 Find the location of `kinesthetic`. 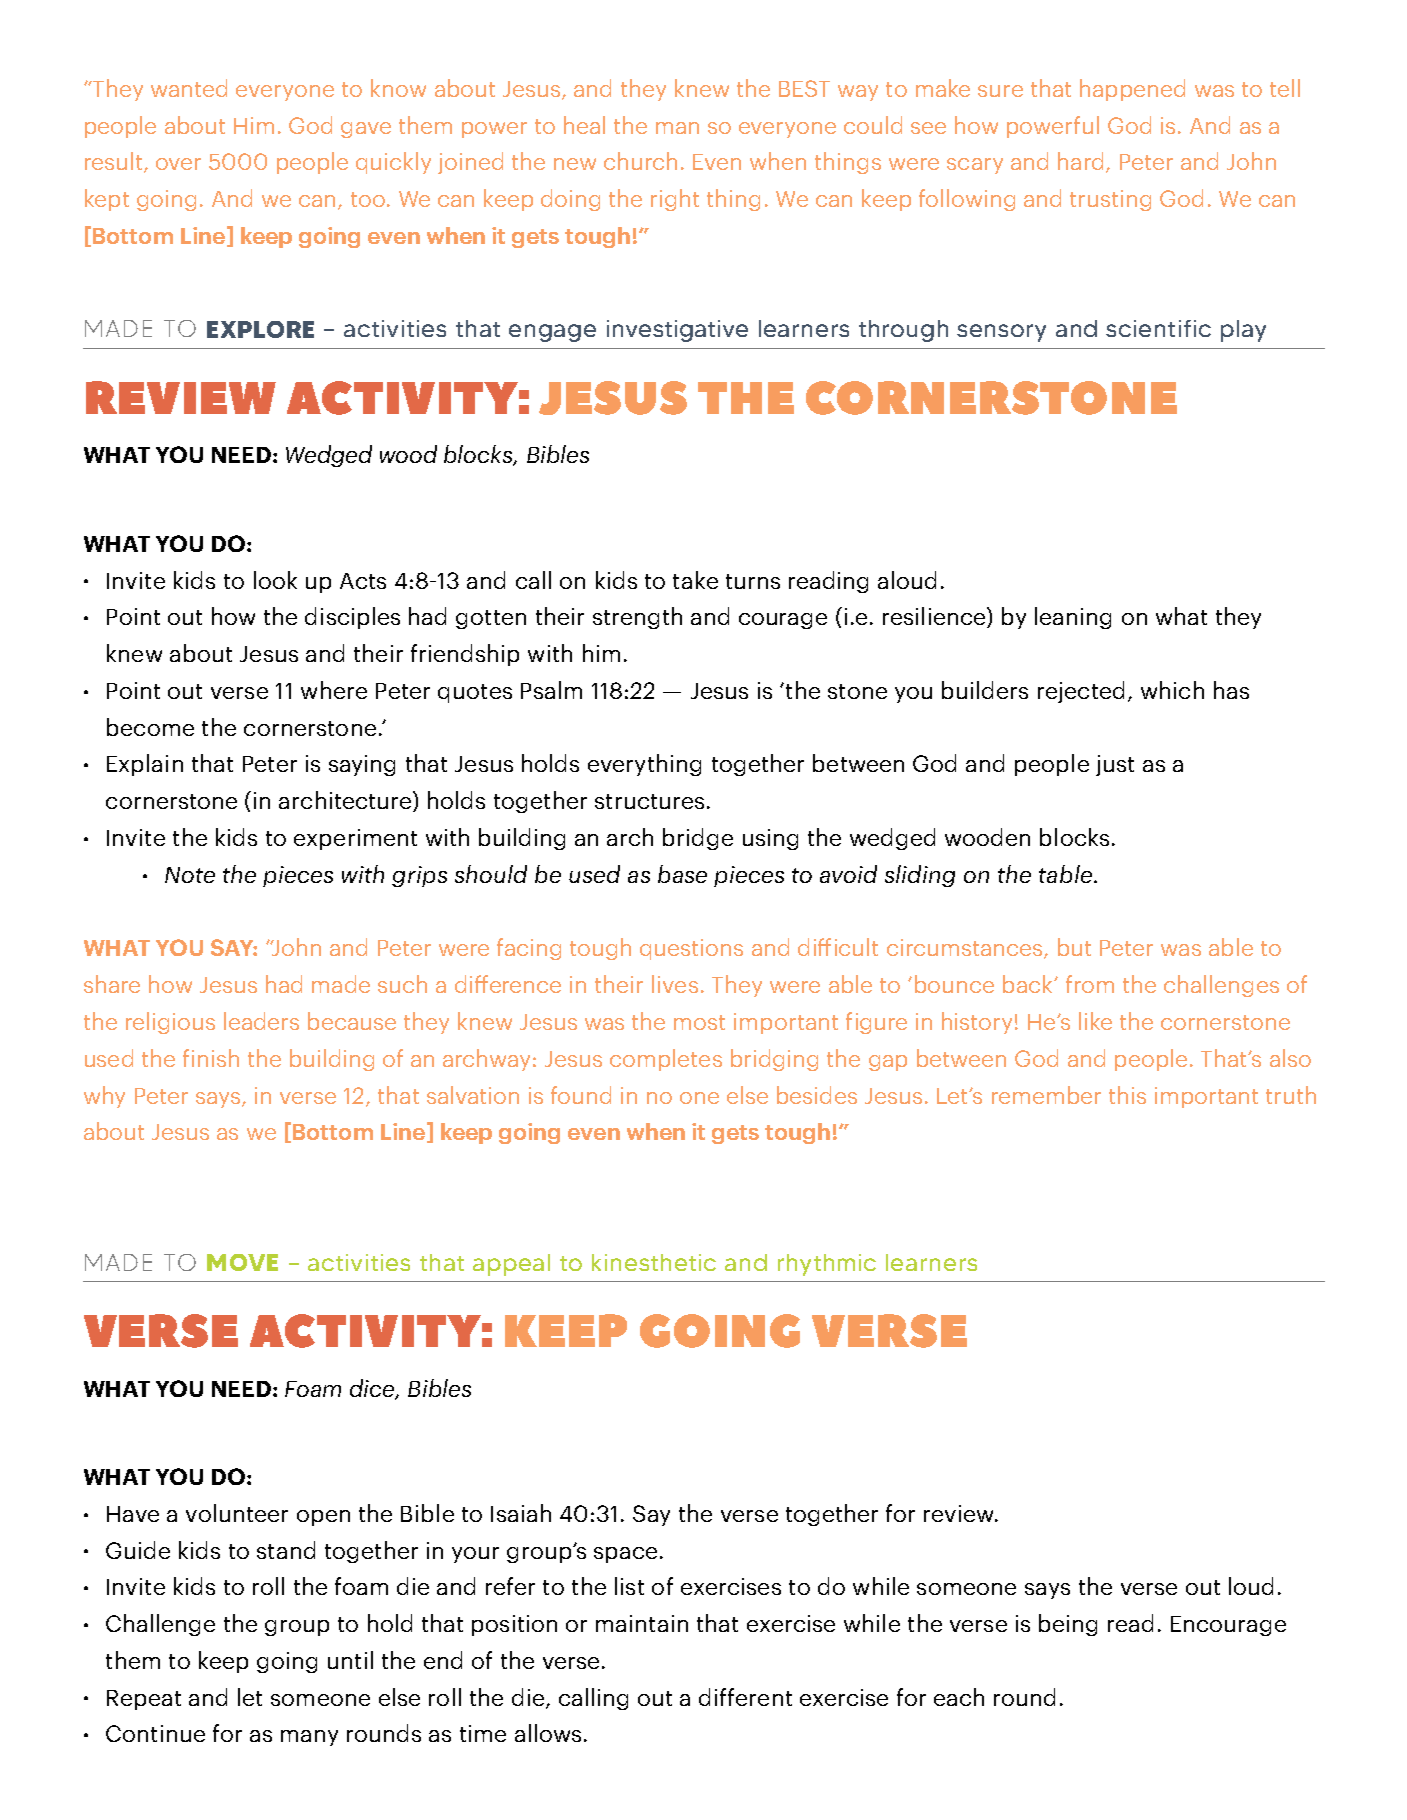

kinesthetic is located at coordinates (654, 1262).
